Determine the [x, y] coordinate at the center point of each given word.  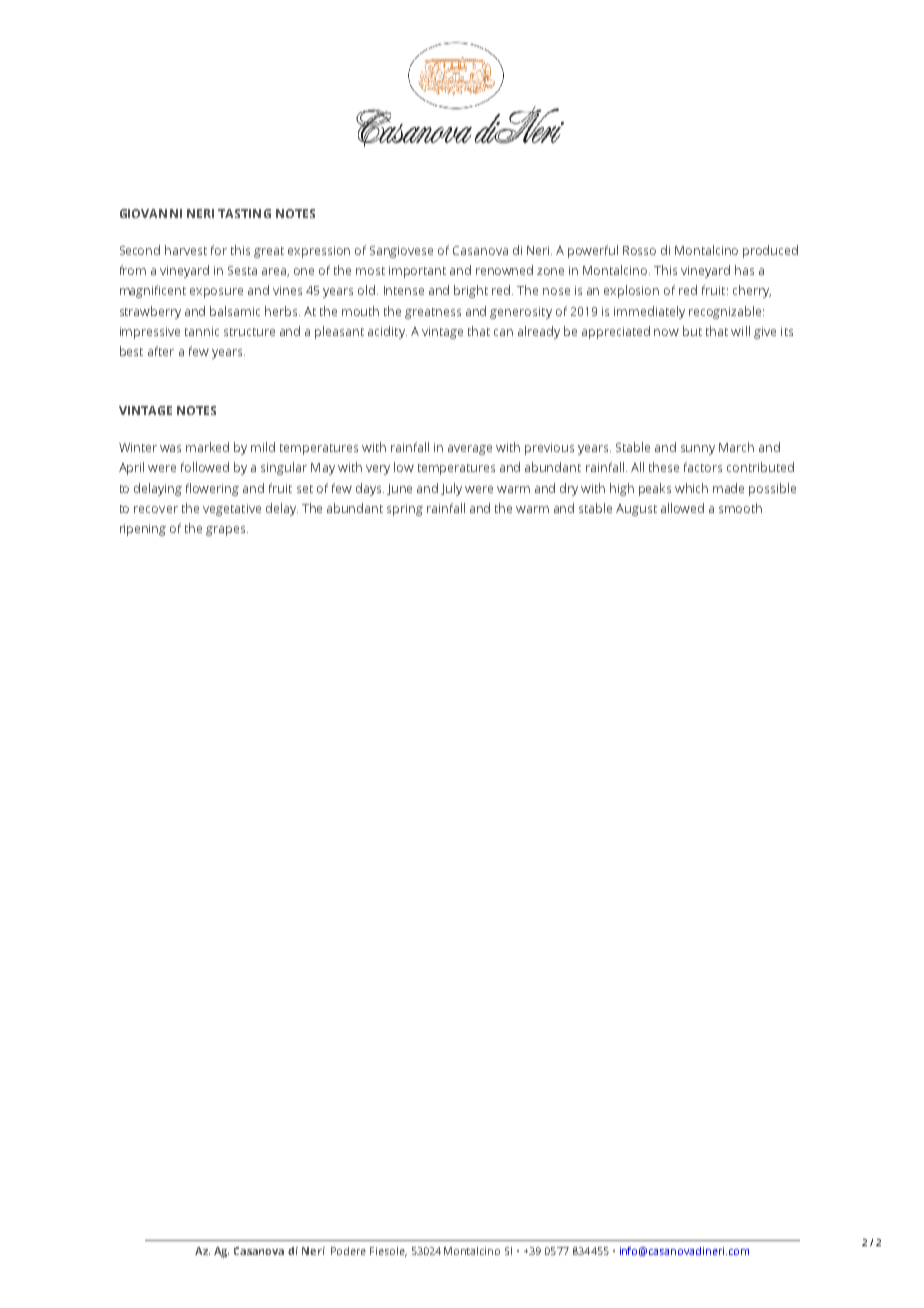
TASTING [244, 213]
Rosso [639, 250]
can [503, 332]
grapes [227, 531]
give [765, 333]
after [161, 351]
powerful [593, 251]
